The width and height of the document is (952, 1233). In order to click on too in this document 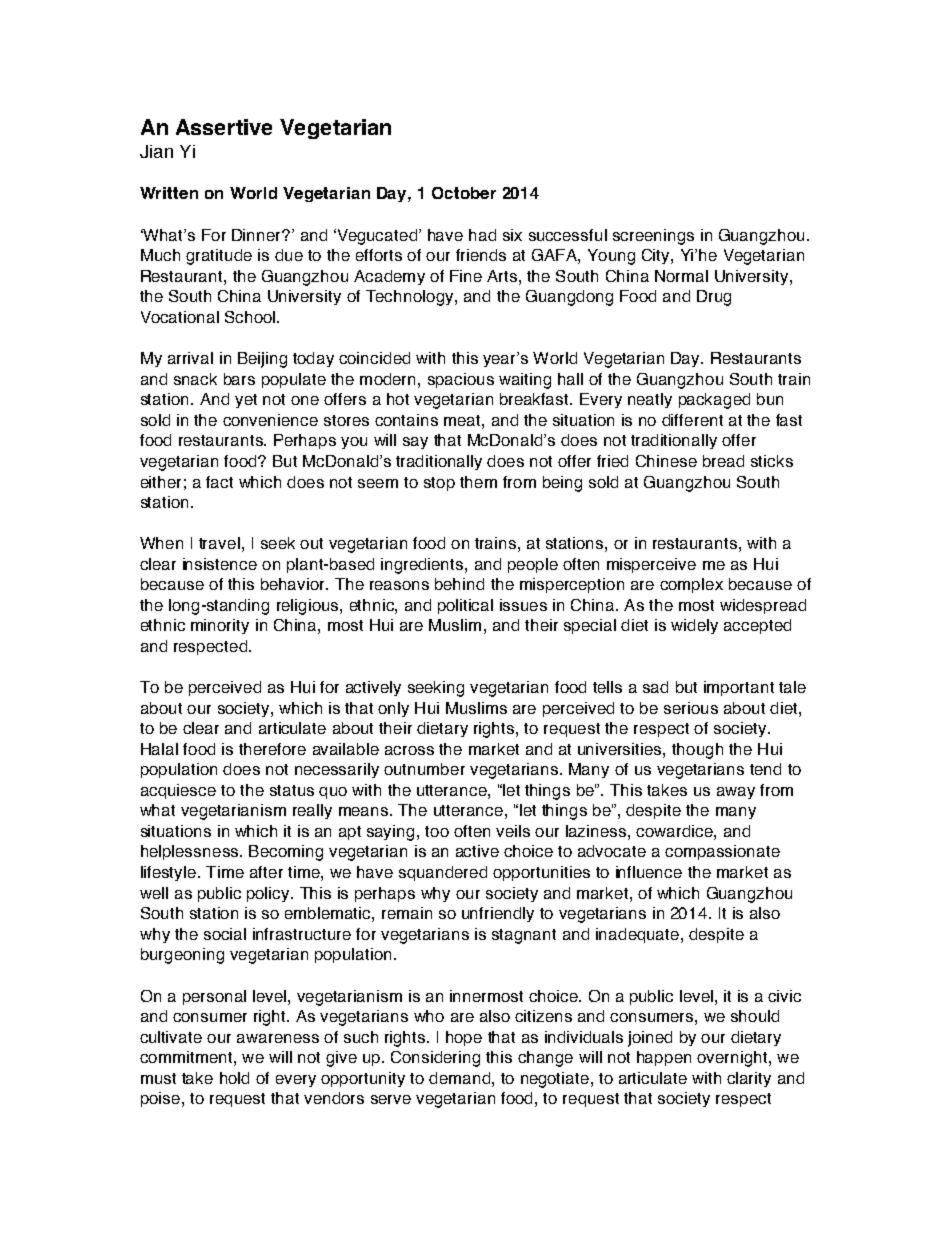, I will do `click(437, 831)`.
